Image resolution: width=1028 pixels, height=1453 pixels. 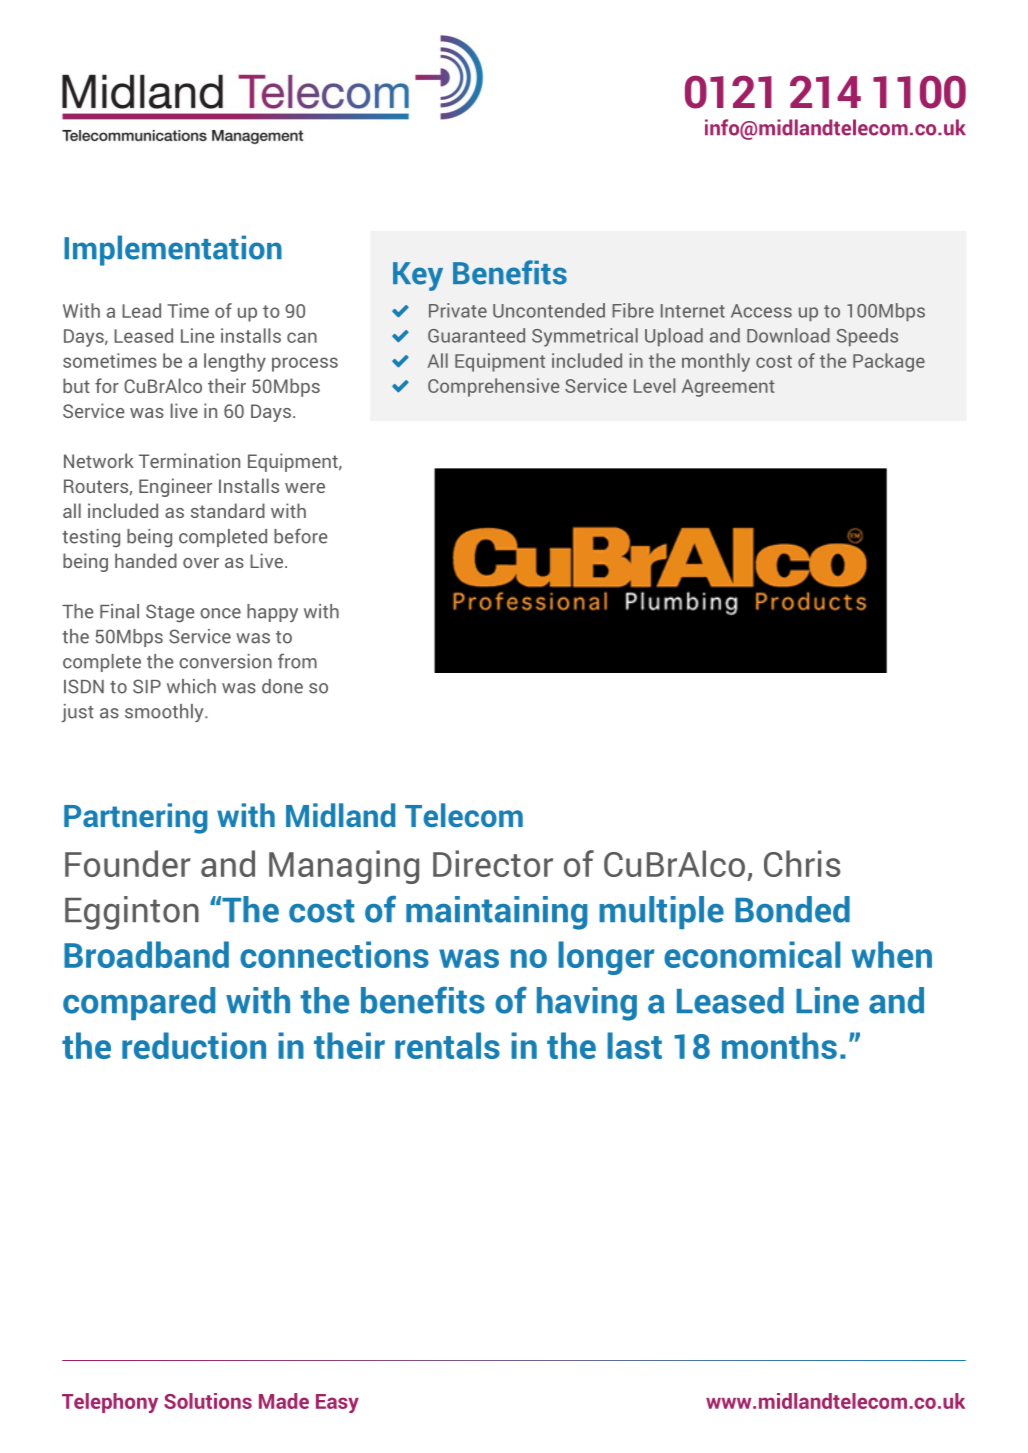 What do you see at coordinates (141, 310) in the document?
I see `Lead` at bounding box center [141, 310].
